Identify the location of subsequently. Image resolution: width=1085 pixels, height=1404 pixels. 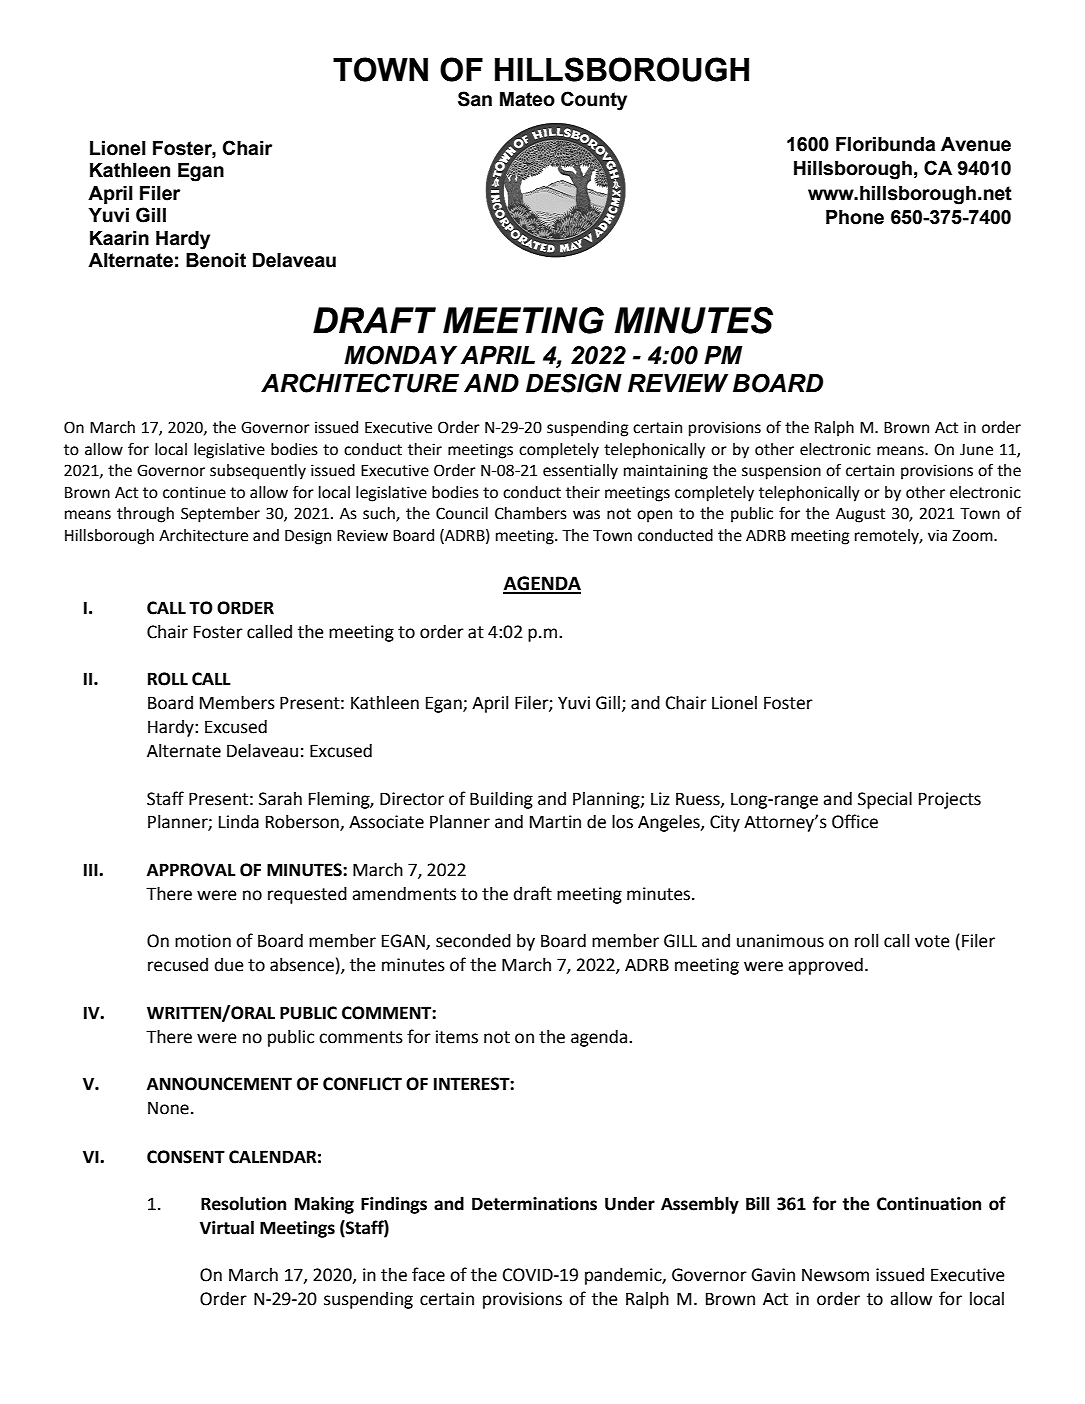
(258, 472).
